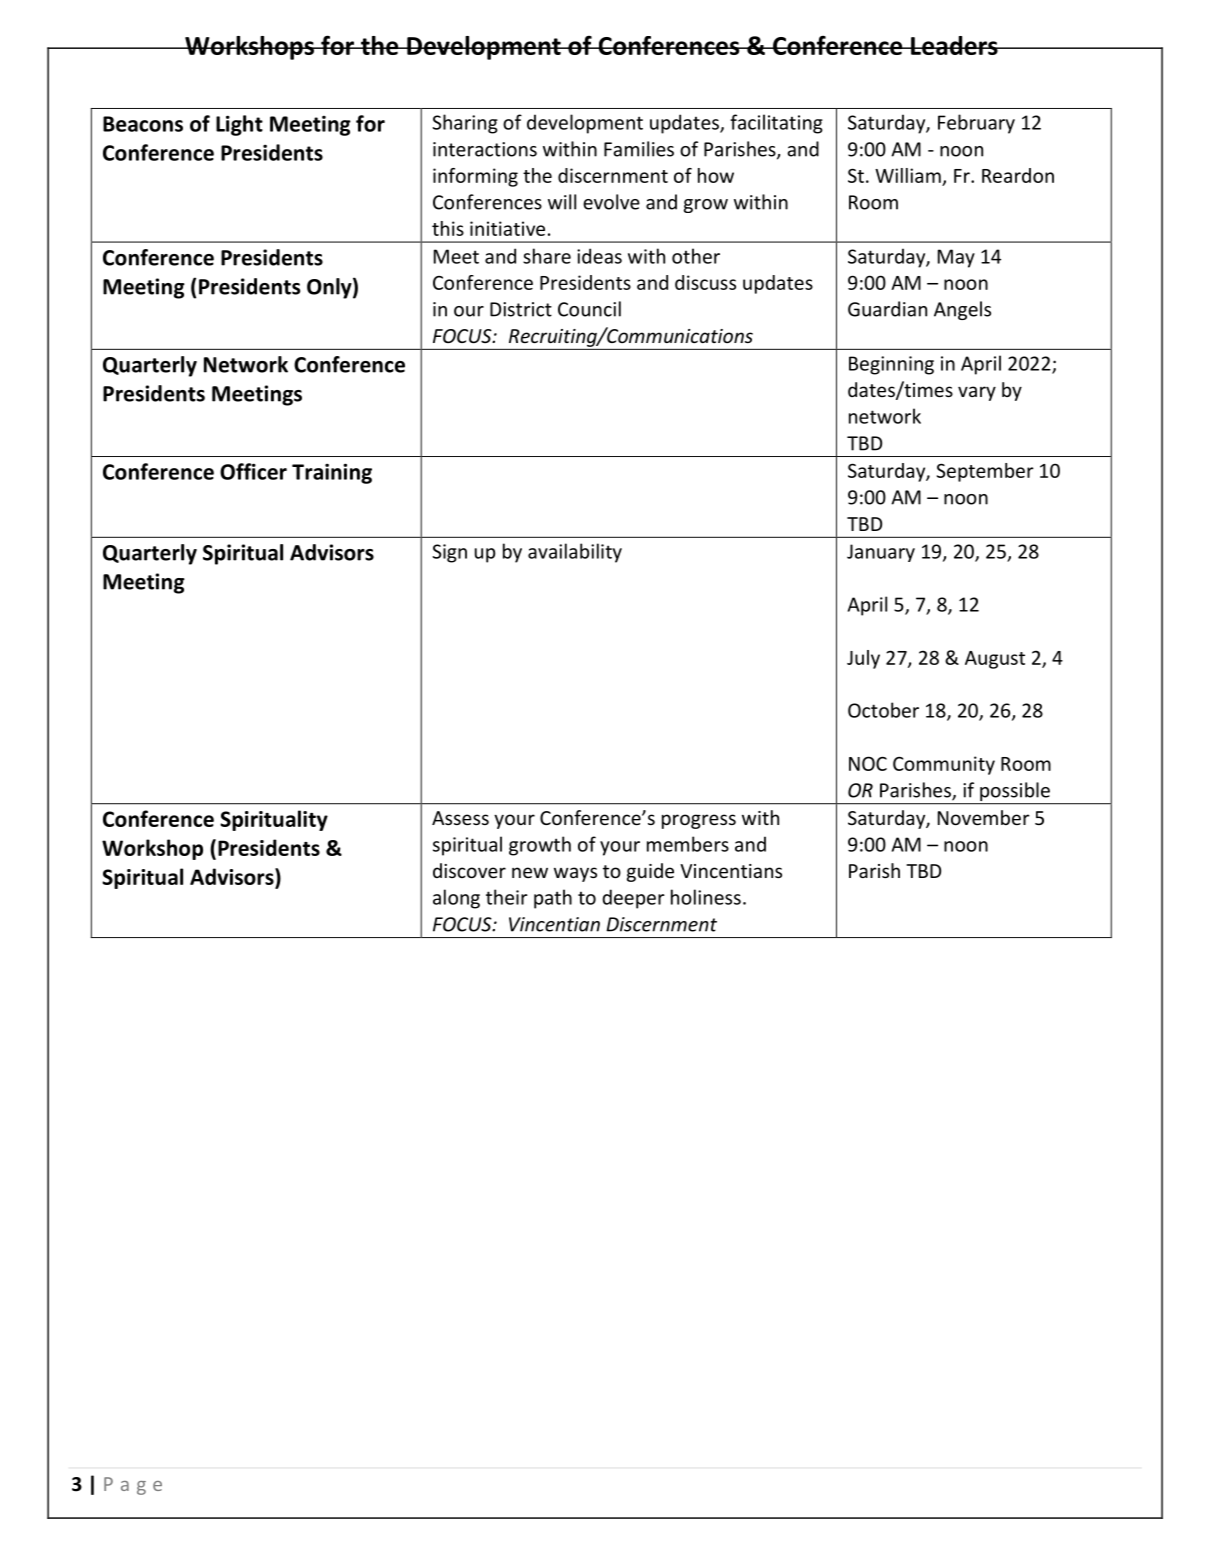  I want to click on along, so click(456, 899).
